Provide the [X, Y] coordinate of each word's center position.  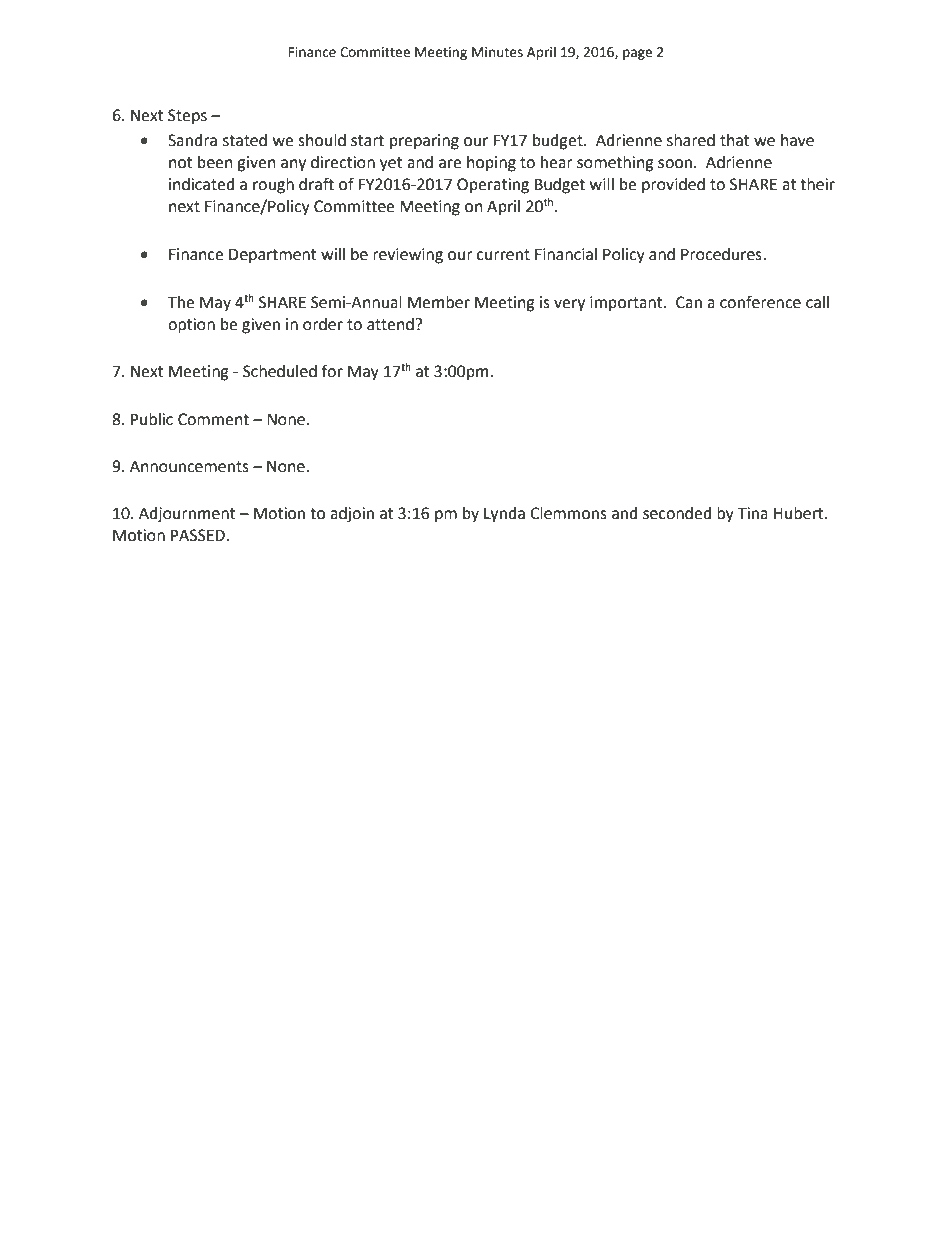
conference [760, 302]
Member [439, 302]
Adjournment [187, 515]
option [191, 326]
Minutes [497, 52]
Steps [187, 117]
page [637, 54]
